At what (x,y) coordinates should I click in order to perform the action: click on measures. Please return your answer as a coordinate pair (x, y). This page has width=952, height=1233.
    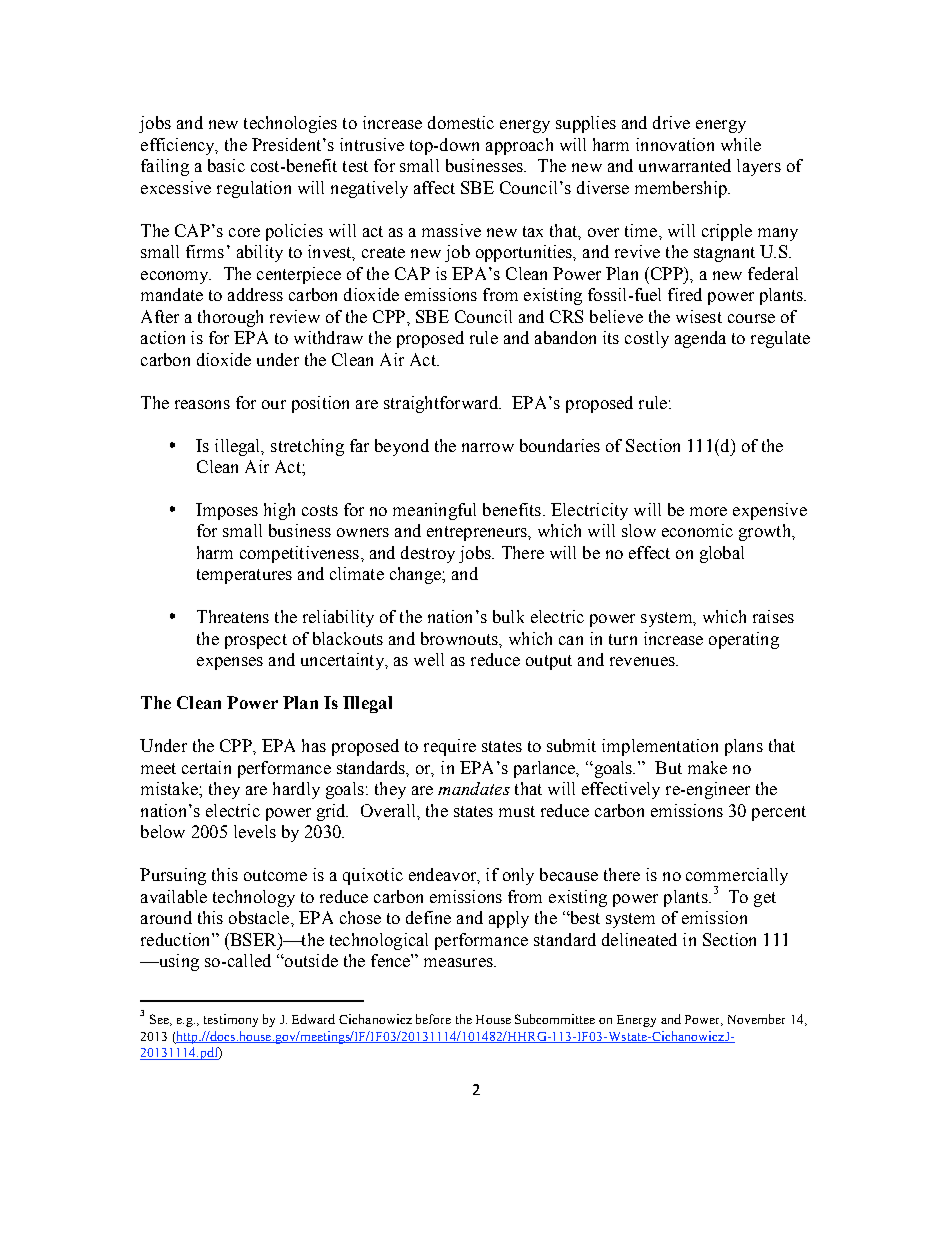
    Looking at the image, I should click on (459, 962).
